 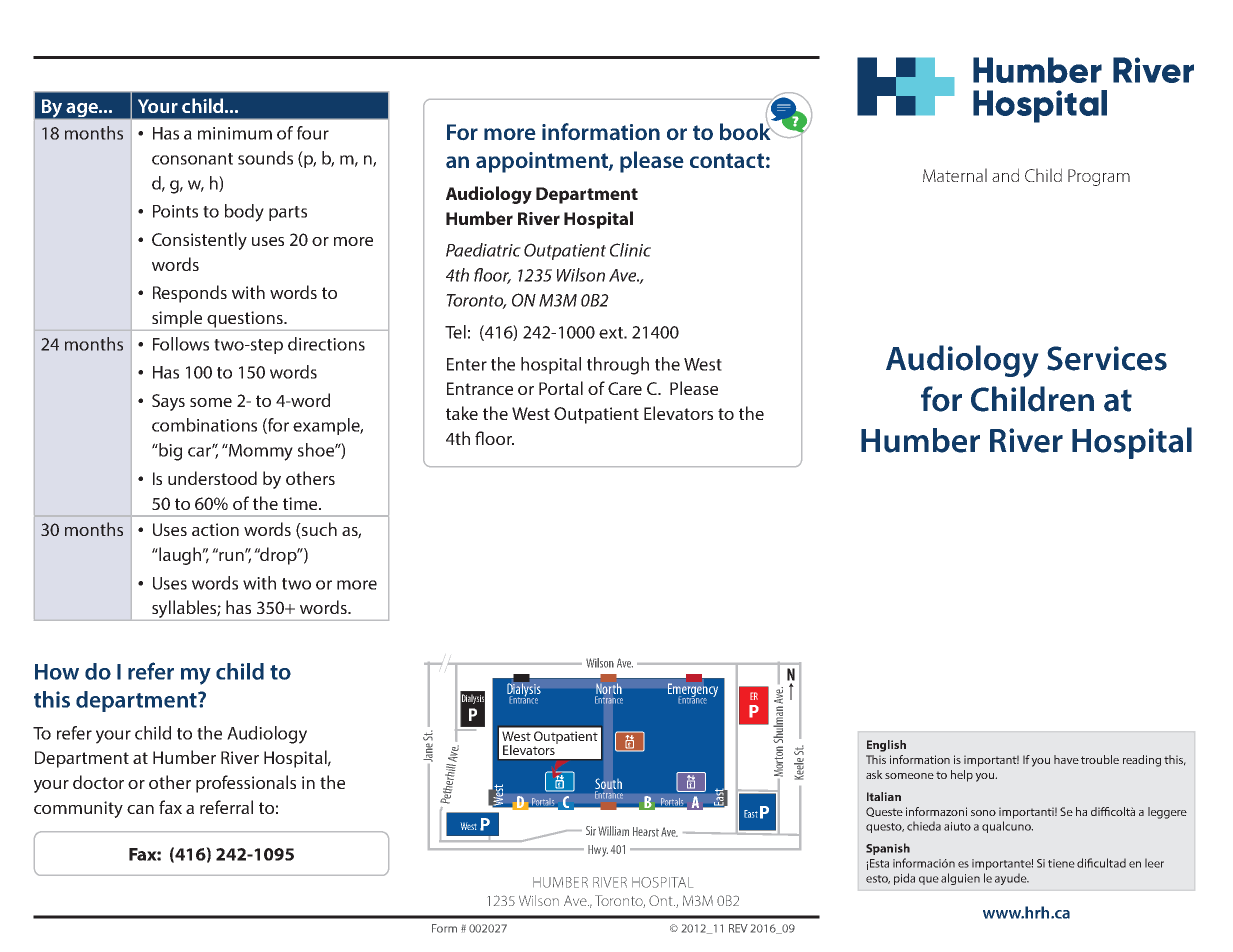 What do you see at coordinates (1107, 358) in the screenshot?
I see `Services` at bounding box center [1107, 358].
